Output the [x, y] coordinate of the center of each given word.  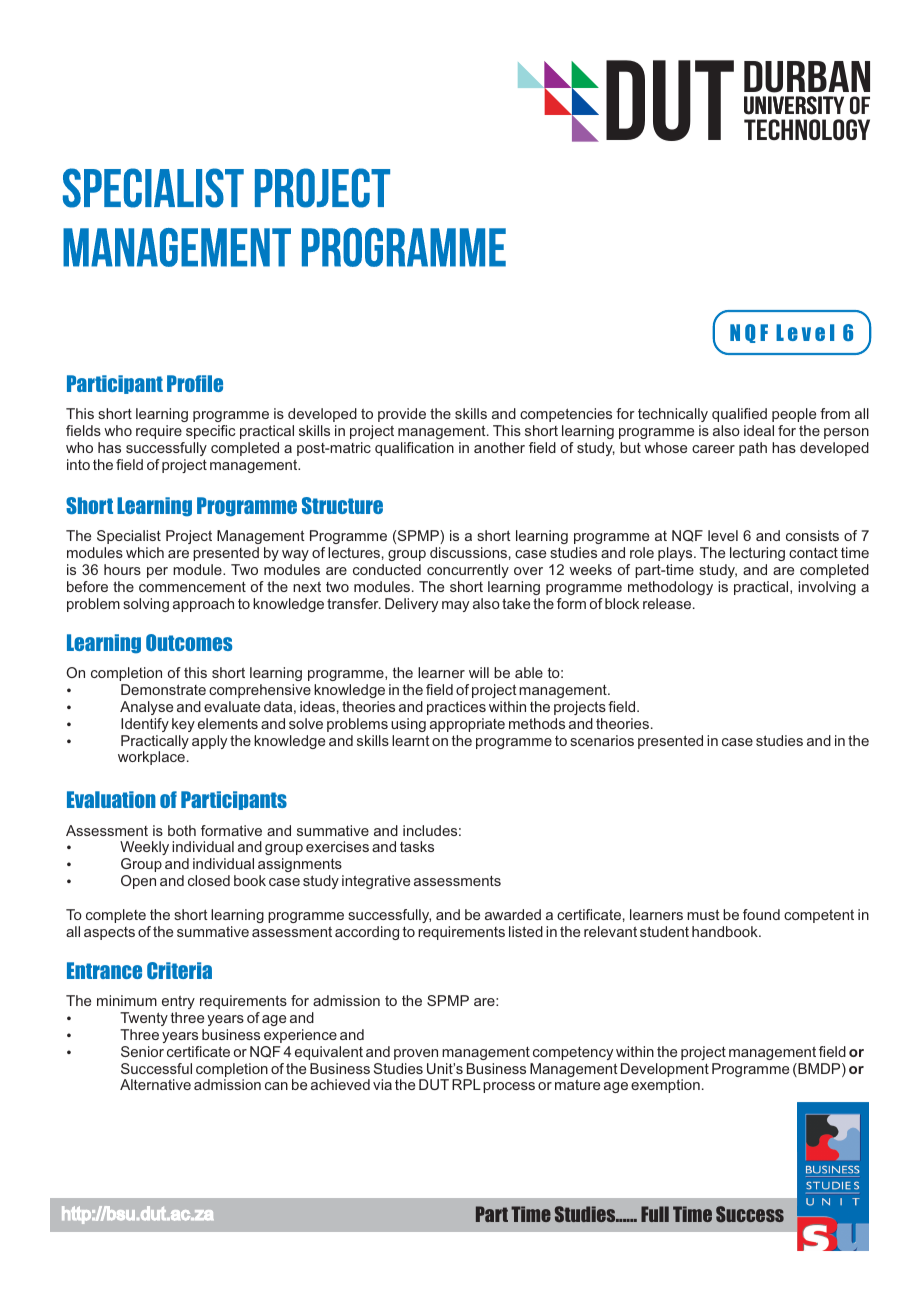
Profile [195, 383]
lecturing [757, 554]
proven [416, 1054]
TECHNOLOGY [807, 129]
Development [665, 1071]
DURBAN [807, 77]
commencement [192, 587]
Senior [142, 1051]
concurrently [468, 571]
